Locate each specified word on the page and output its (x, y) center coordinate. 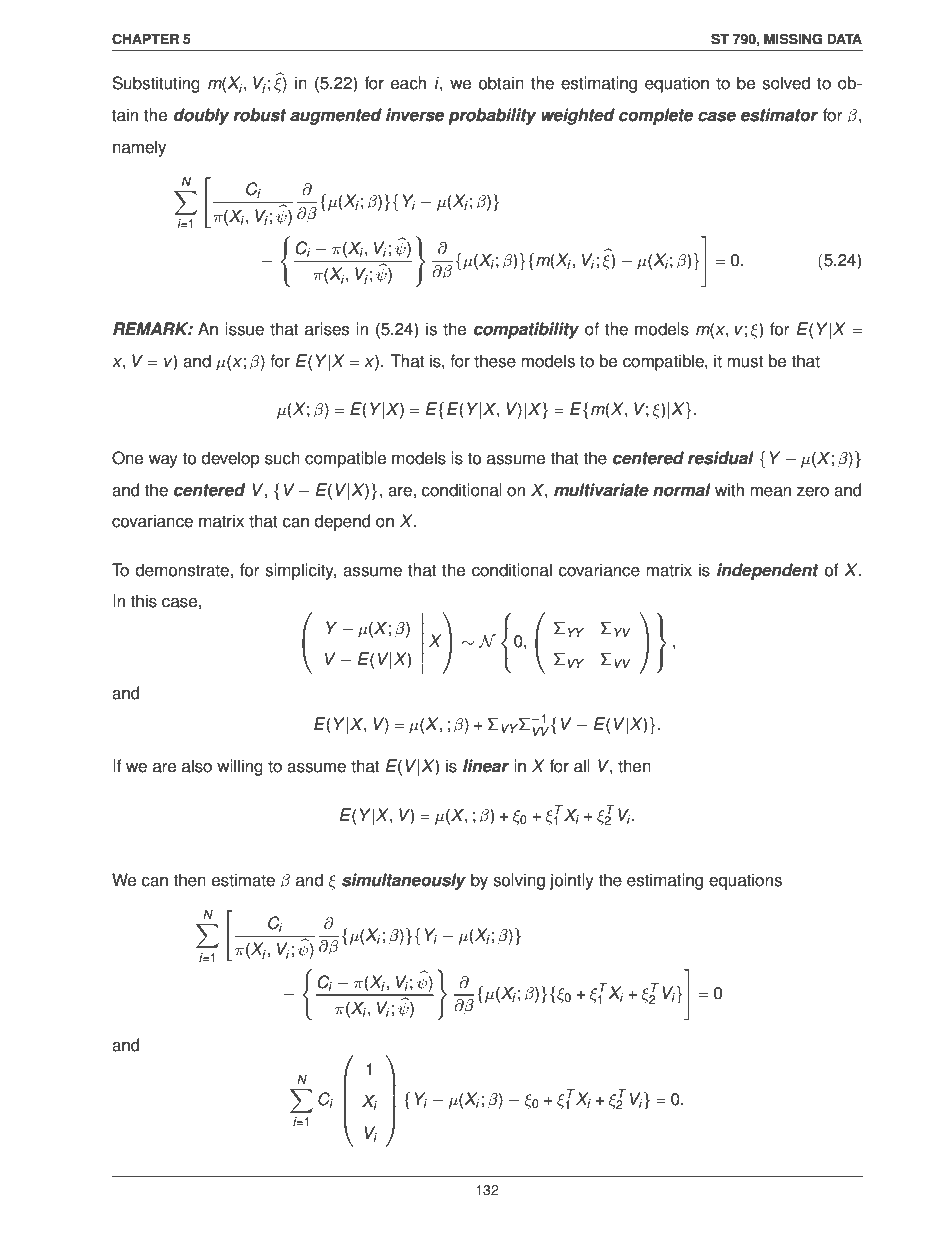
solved (786, 83)
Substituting (156, 84)
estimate (243, 880)
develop (230, 459)
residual (721, 458)
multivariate (601, 490)
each (408, 83)
